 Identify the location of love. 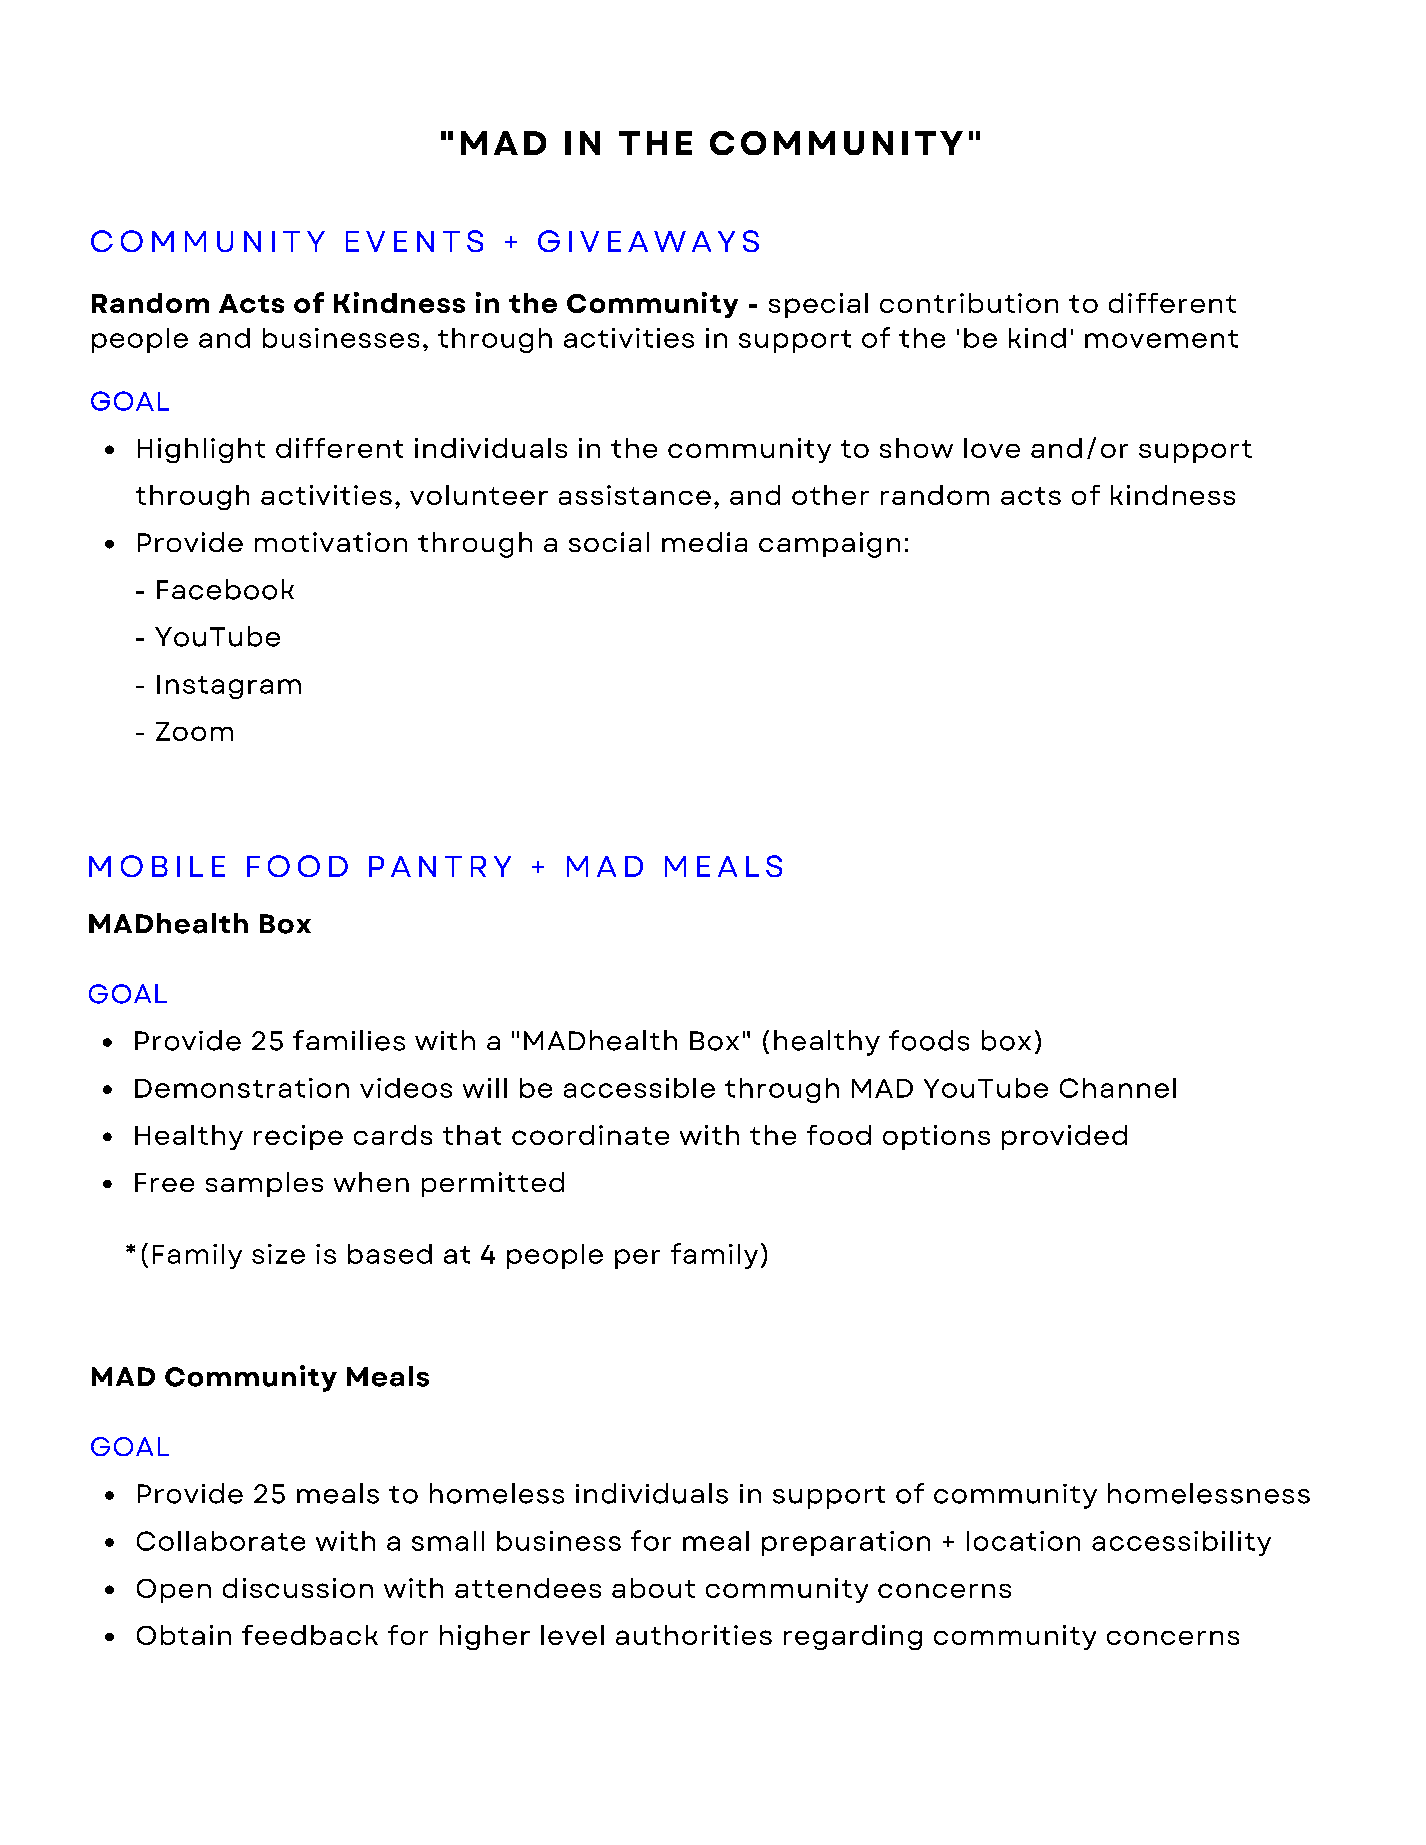
(992, 448).
